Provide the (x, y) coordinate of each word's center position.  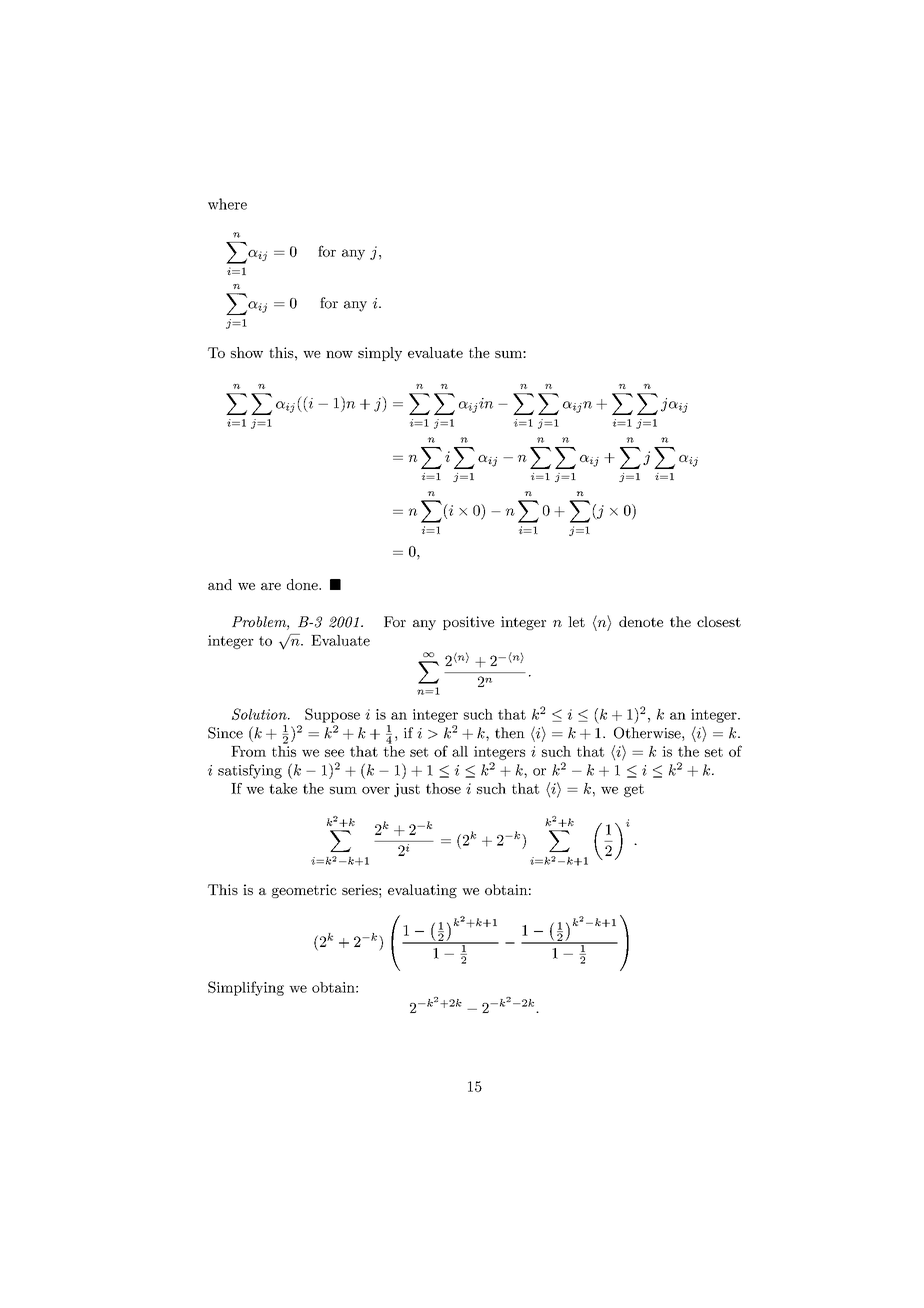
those (443, 788)
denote (641, 621)
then (510, 733)
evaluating (422, 891)
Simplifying (246, 988)
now (339, 354)
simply (380, 354)
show (247, 352)
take (283, 788)
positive (468, 623)
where (227, 204)
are (271, 586)
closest (719, 621)
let (576, 621)
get (634, 790)
